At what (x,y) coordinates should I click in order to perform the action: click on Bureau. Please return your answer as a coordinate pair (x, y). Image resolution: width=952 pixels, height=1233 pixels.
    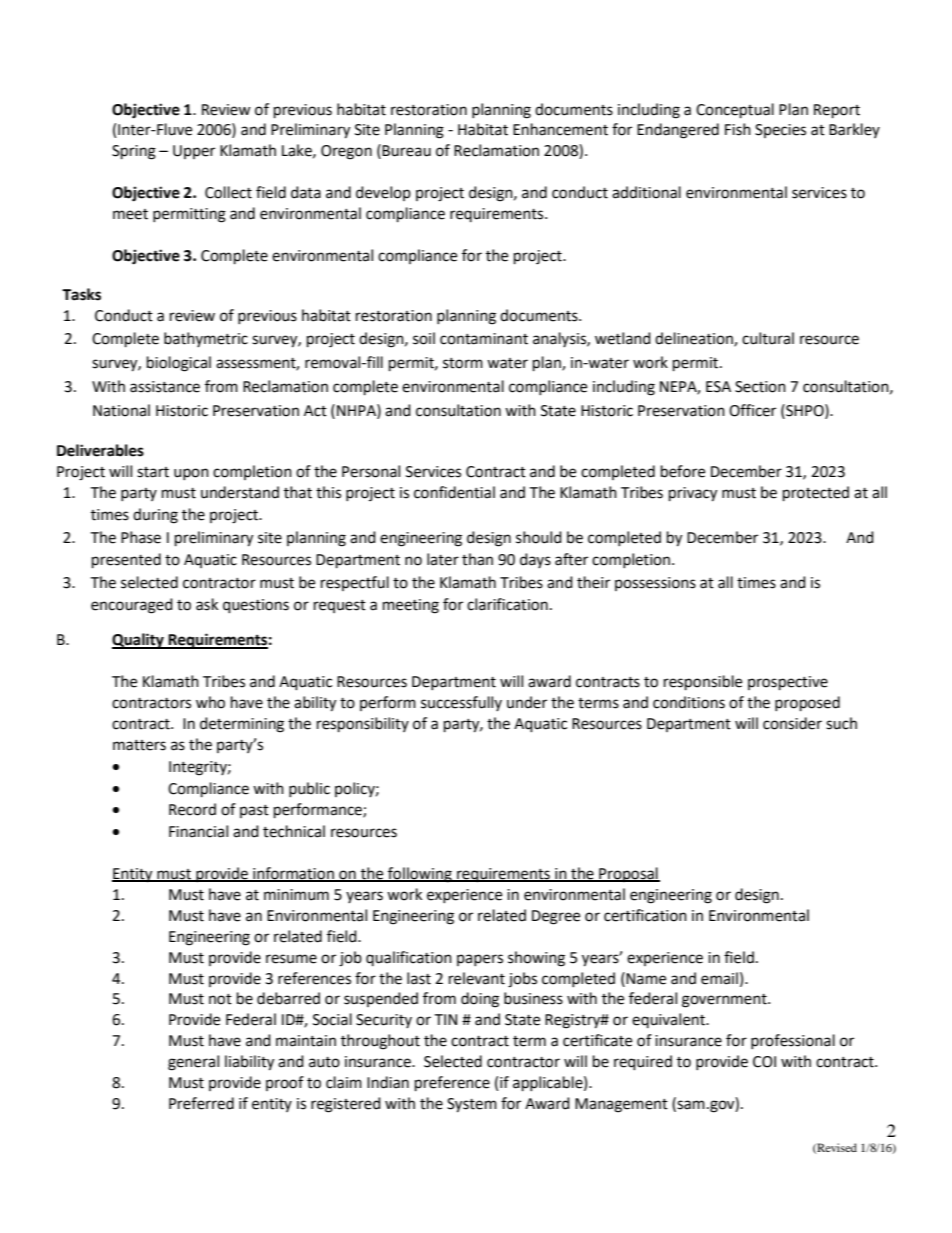
    Looking at the image, I should click on (406, 151).
